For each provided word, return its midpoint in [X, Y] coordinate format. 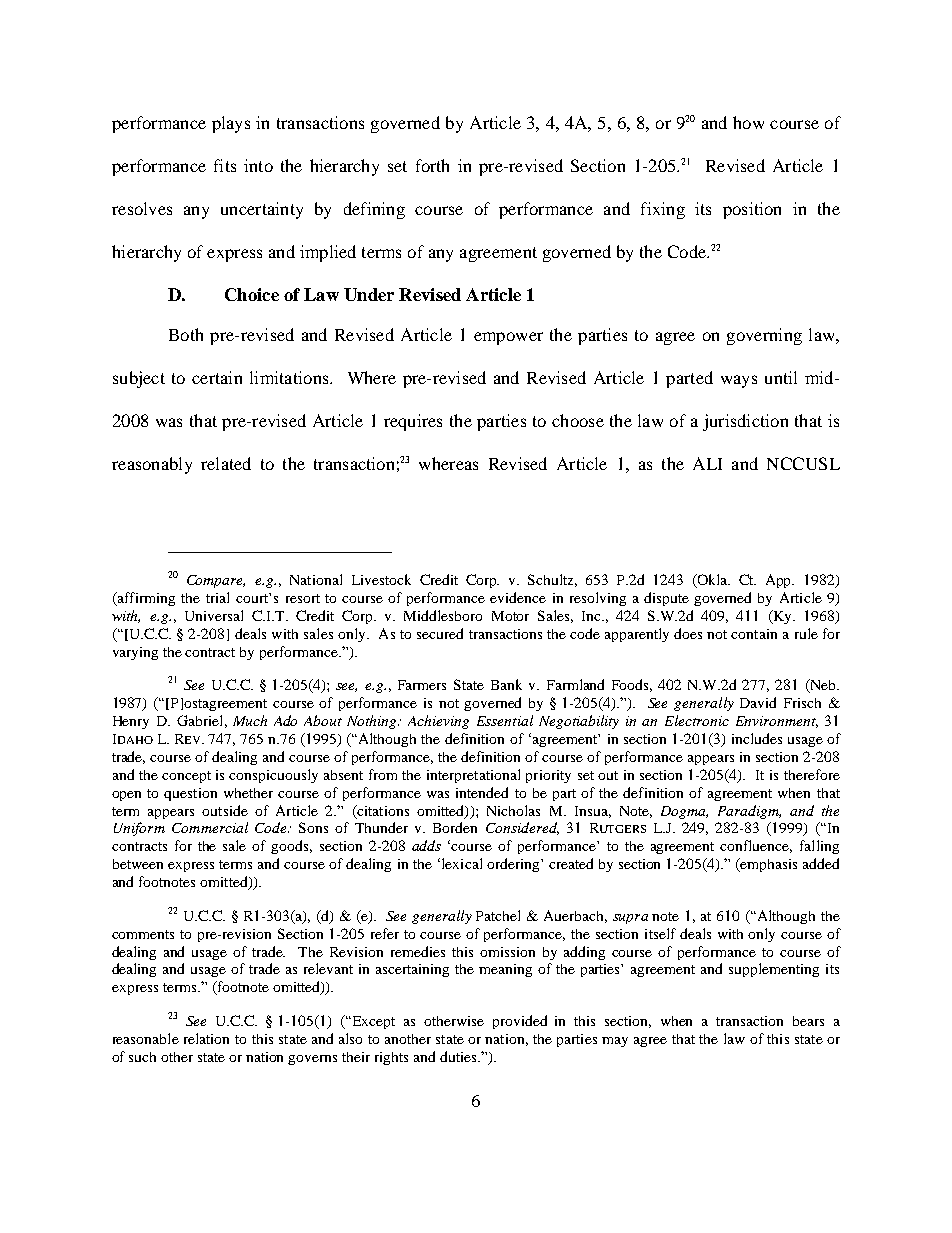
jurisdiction [745, 422]
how [748, 122]
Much [250, 720]
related [226, 463]
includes [757, 738]
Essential [505, 720]
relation [206, 1038]
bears [808, 1021]
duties [459, 1056]
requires [413, 422]
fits [225, 165]
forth [432, 165]
